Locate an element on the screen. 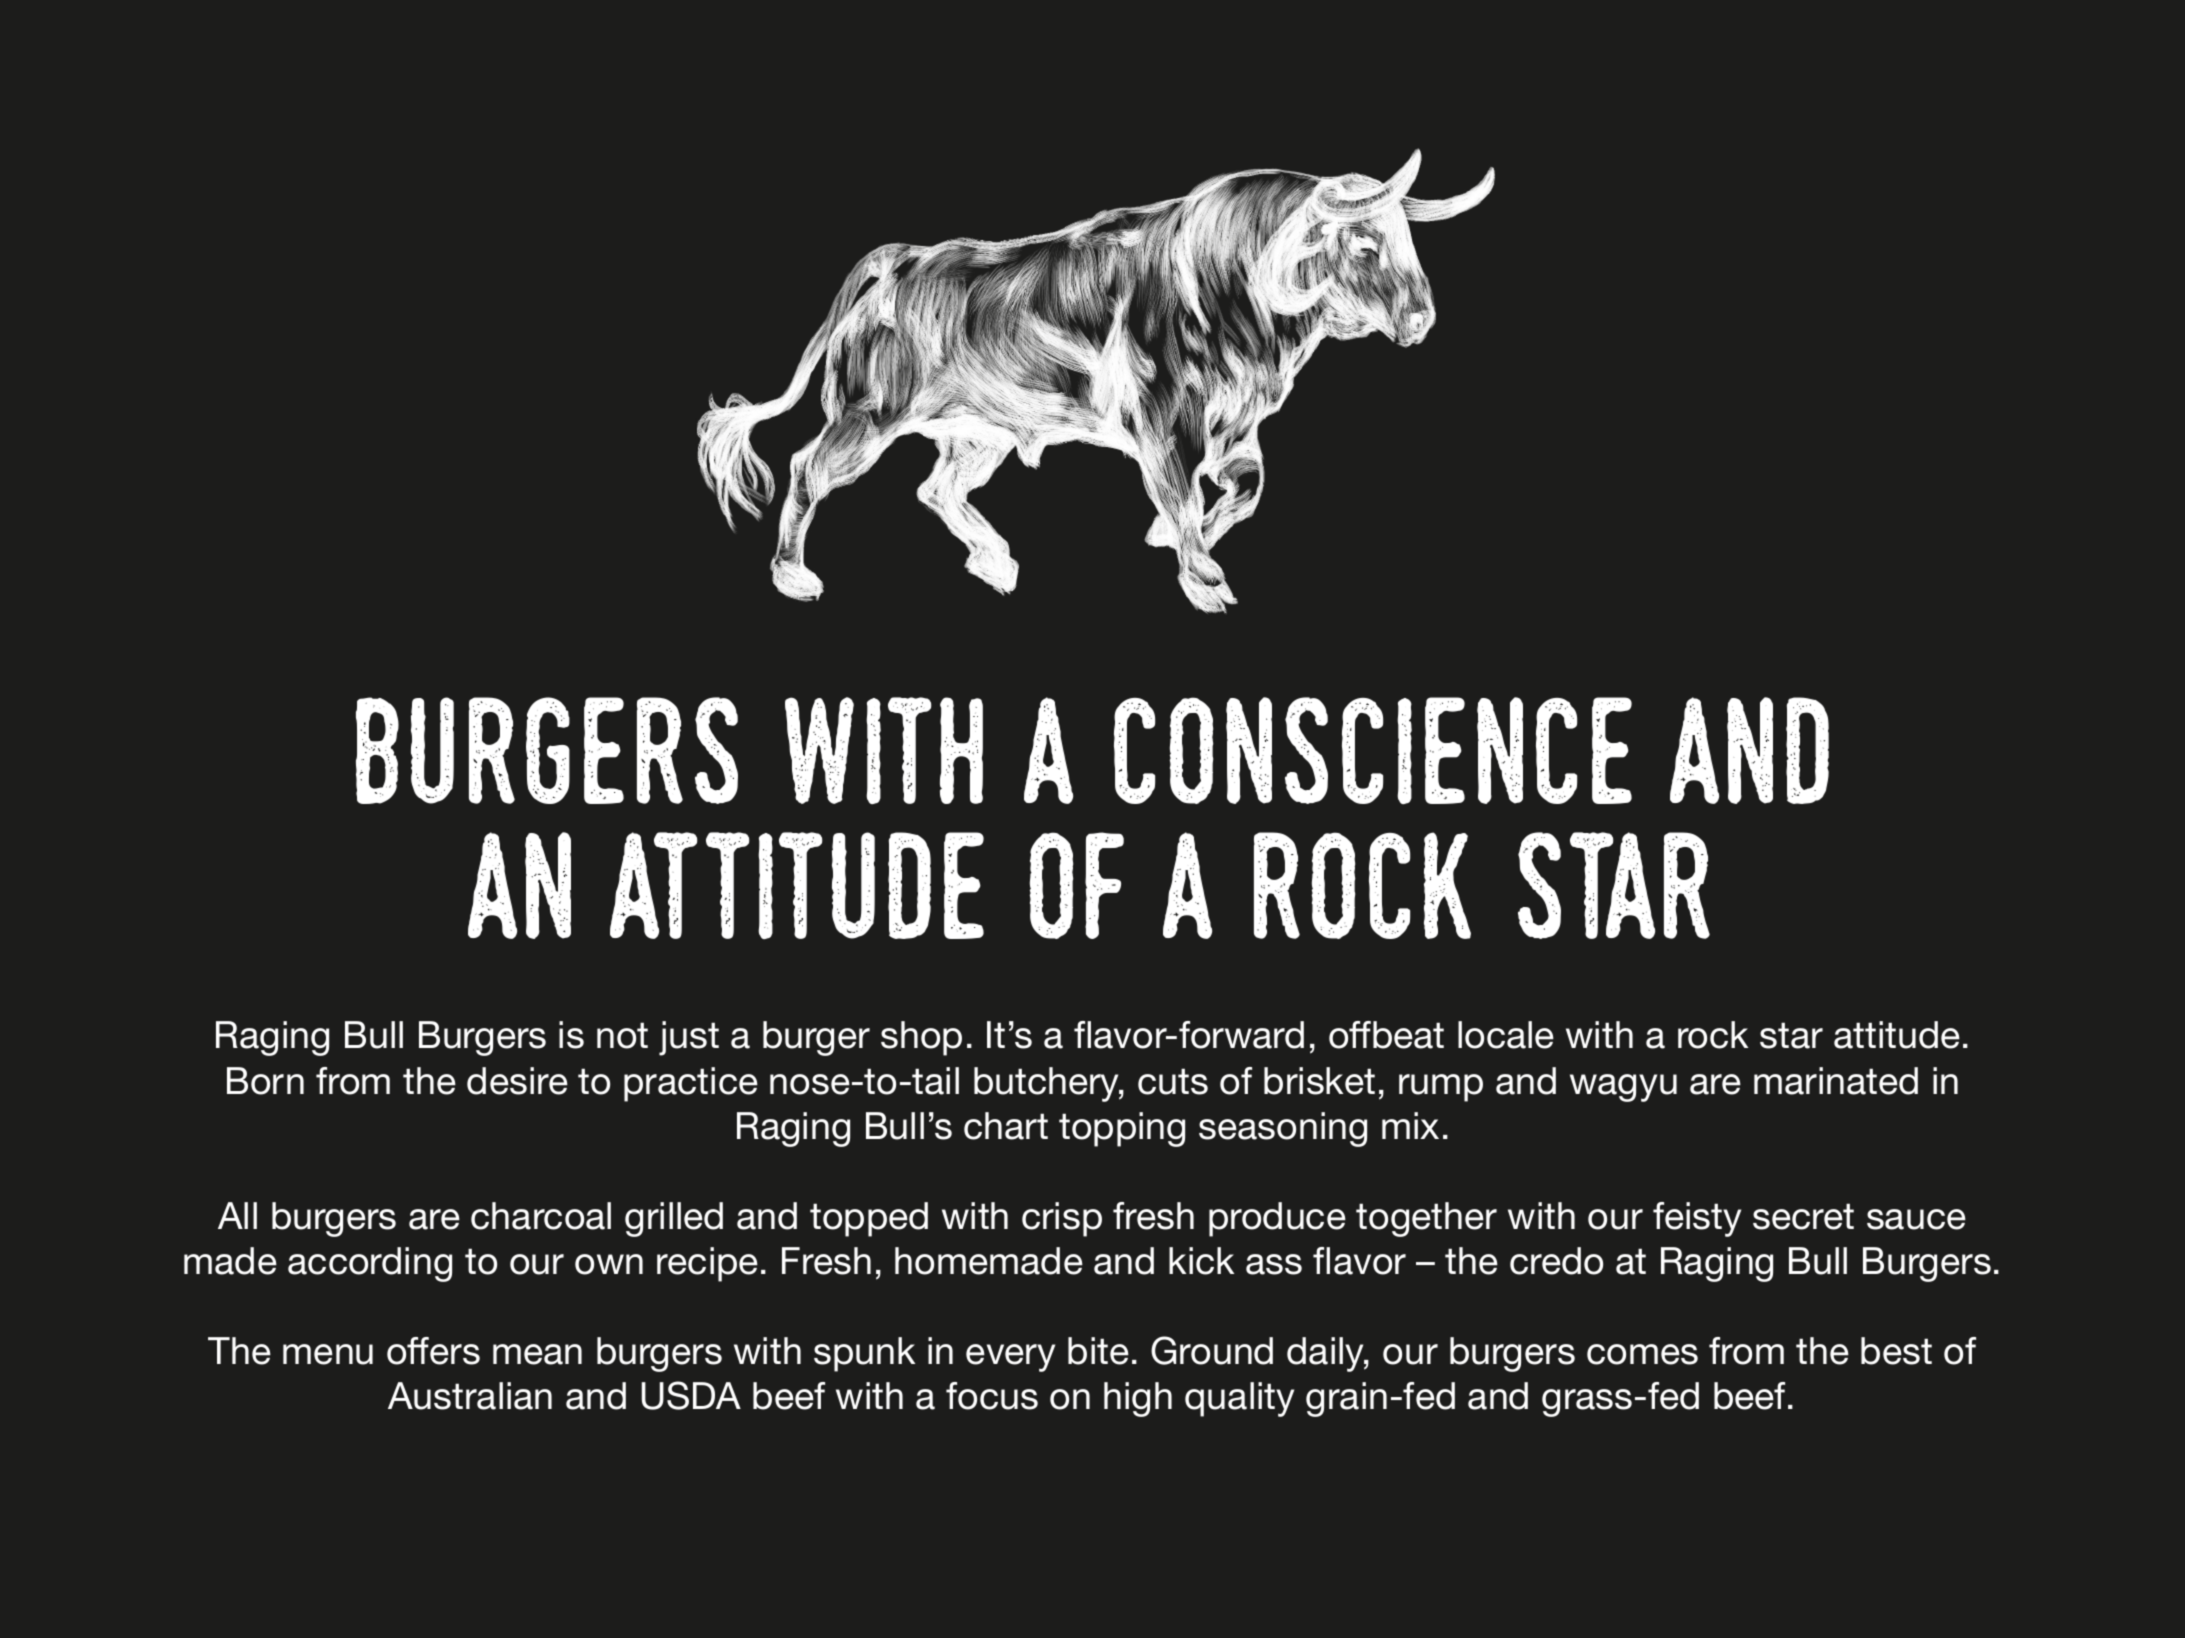 The width and height of the screenshot is (2185, 1638). not is located at coordinates (622, 1035).
